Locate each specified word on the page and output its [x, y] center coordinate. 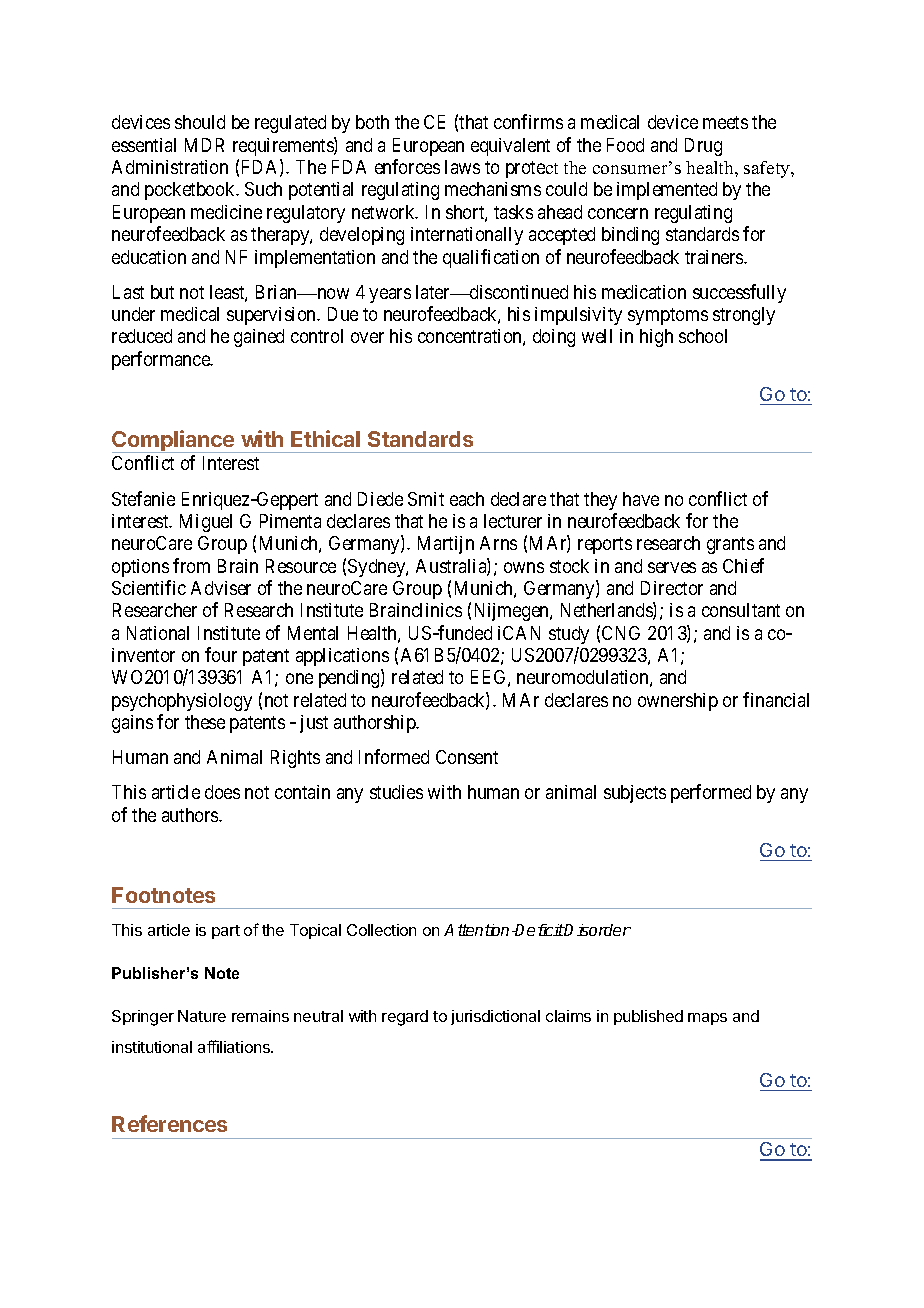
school [703, 336]
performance [162, 360]
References [169, 1123]
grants [730, 545]
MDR [204, 145]
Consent [467, 757]
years [390, 295]
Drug [703, 147]
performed [711, 793]
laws [462, 167]
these [205, 722]
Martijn [446, 545]
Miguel [206, 523]
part [226, 932]
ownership [678, 702]
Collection [381, 930]
